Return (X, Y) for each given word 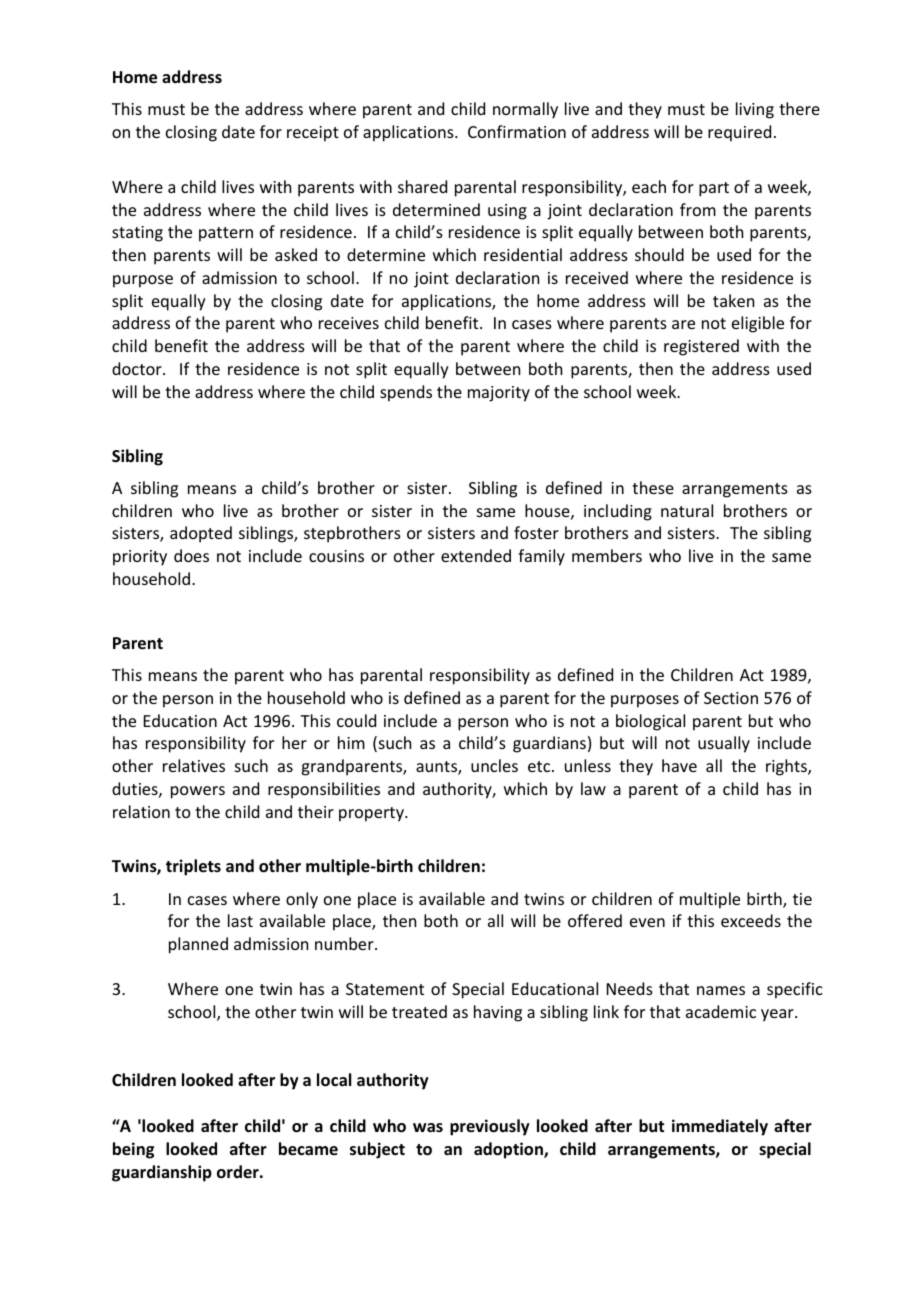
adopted (201, 534)
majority (499, 394)
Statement (385, 989)
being (133, 1150)
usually (724, 744)
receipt (313, 134)
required (739, 133)
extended (476, 555)
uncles (494, 765)
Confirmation (517, 131)
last (240, 920)
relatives (194, 765)
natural (687, 510)
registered (701, 347)
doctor (138, 368)
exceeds (751, 920)
